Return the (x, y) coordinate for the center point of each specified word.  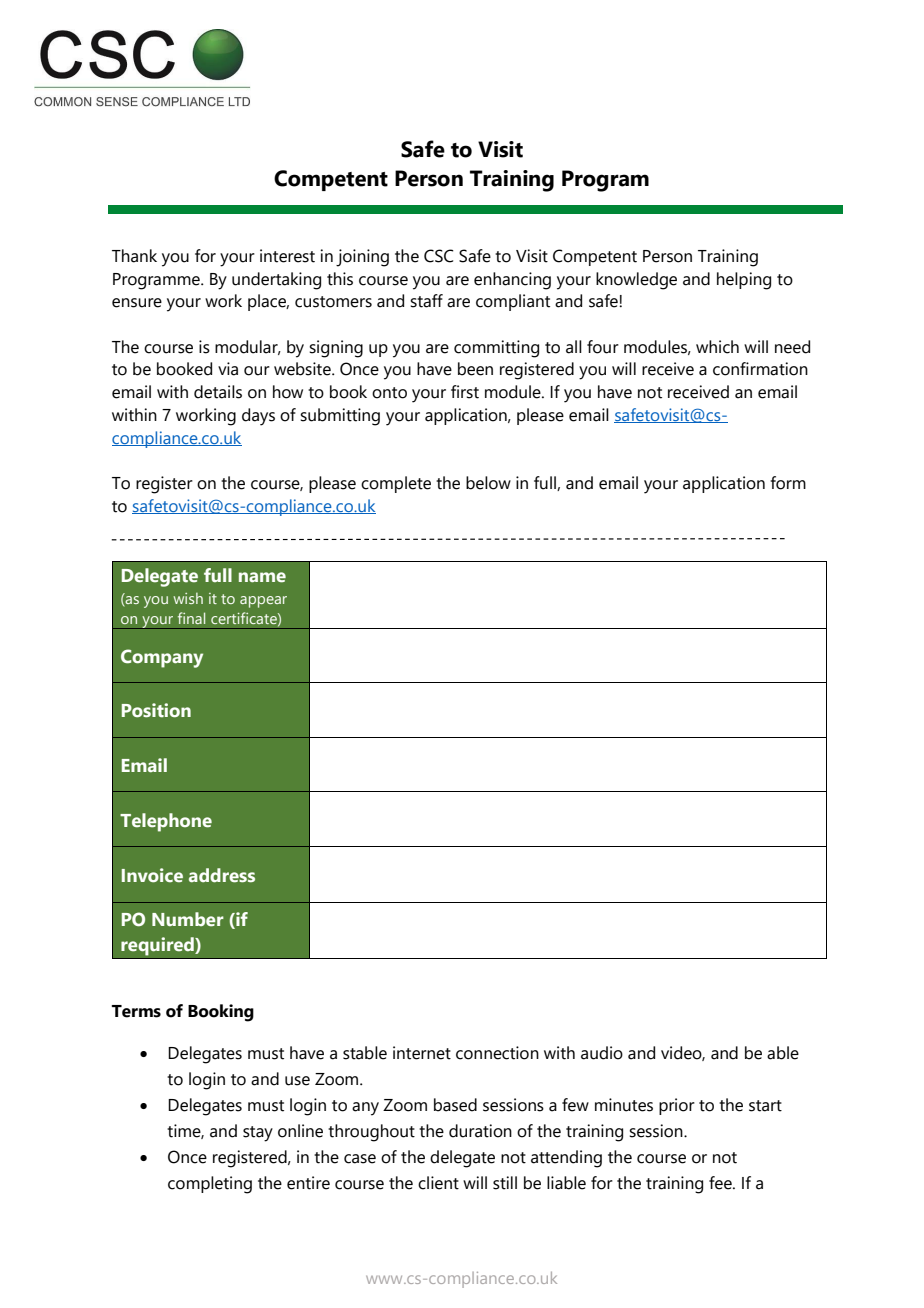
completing (210, 1185)
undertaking (276, 281)
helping (744, 281)
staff (426, 301)
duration (480, 1131)
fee (721, 1183)
